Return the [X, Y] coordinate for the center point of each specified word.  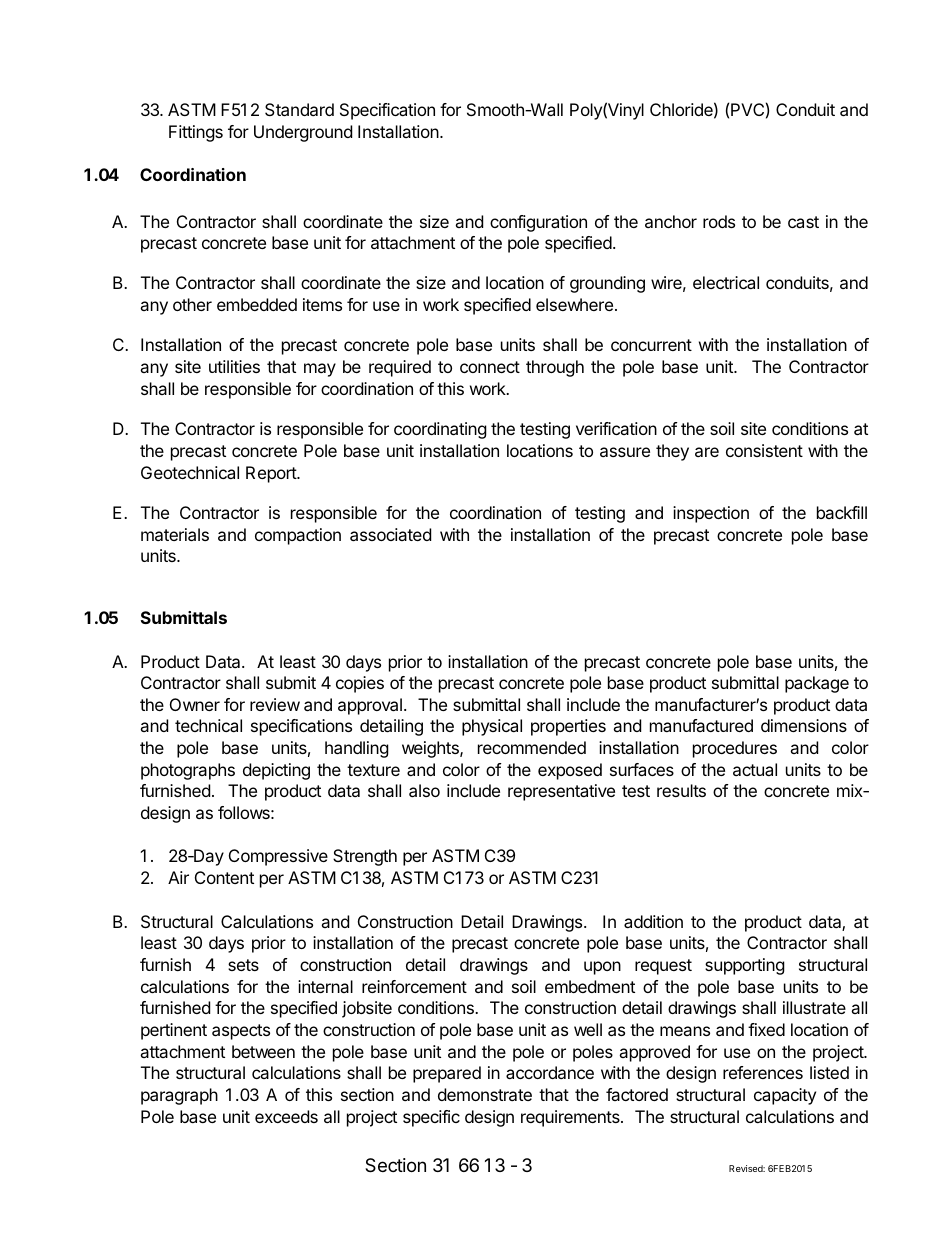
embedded [257, 304]
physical [492, 727]
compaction [298, 536]
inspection [711, 514]
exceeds [286, 1116]
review [275, 704]
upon [602, 968]
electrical [726, 282]
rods [719, 221]
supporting [745, 966]
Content [224, 877]
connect [490, 367]
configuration [538, 223]
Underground [303, 133]
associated [390, 534]
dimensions [804, 725]
